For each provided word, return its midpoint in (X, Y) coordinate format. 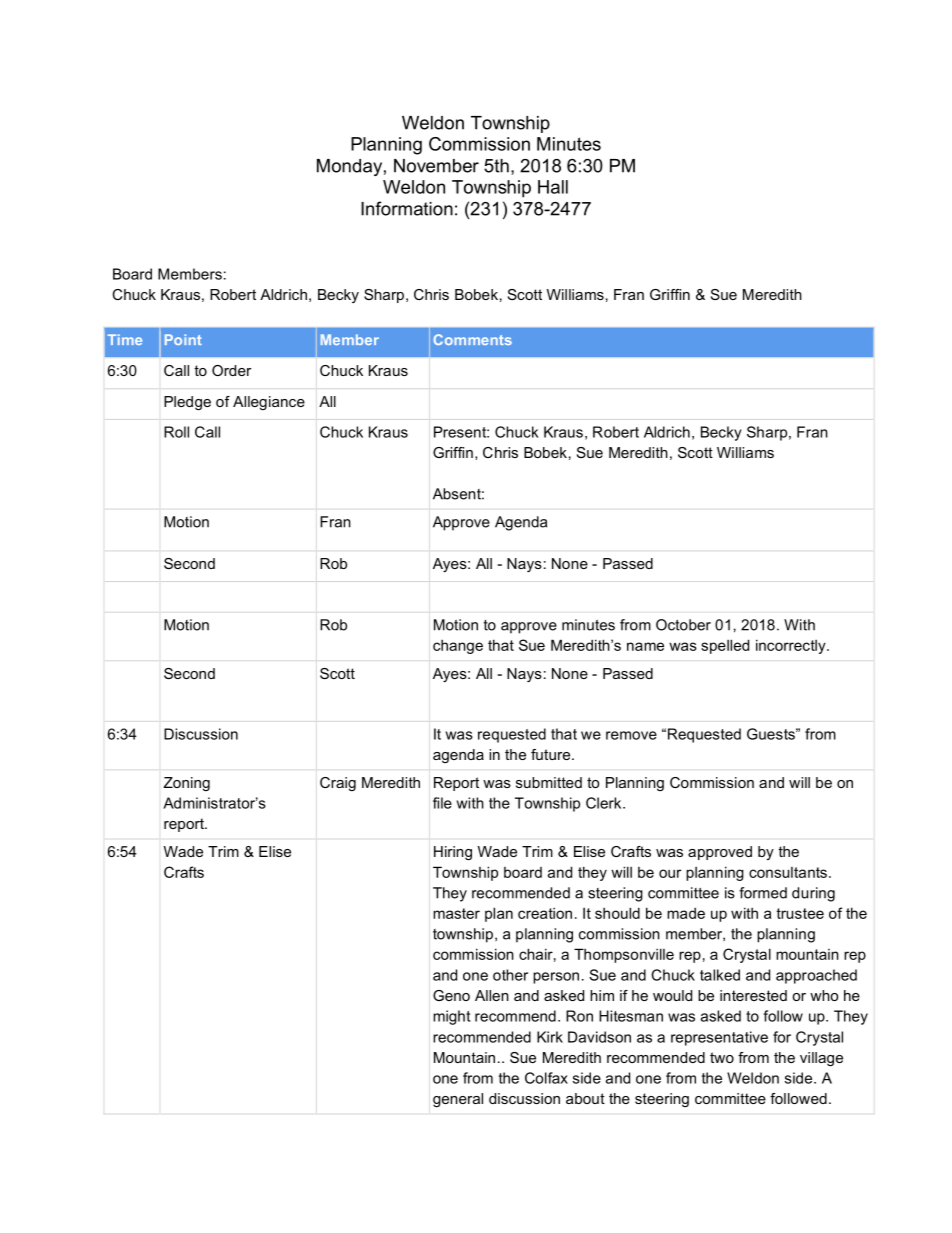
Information (407, 208)
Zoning (187, 784)
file (442, 803)
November (436, 166)
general (458, 1100)
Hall (553, 187)
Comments (473, 339)
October (683, 625)
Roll (176, 432)
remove (631, 735)
